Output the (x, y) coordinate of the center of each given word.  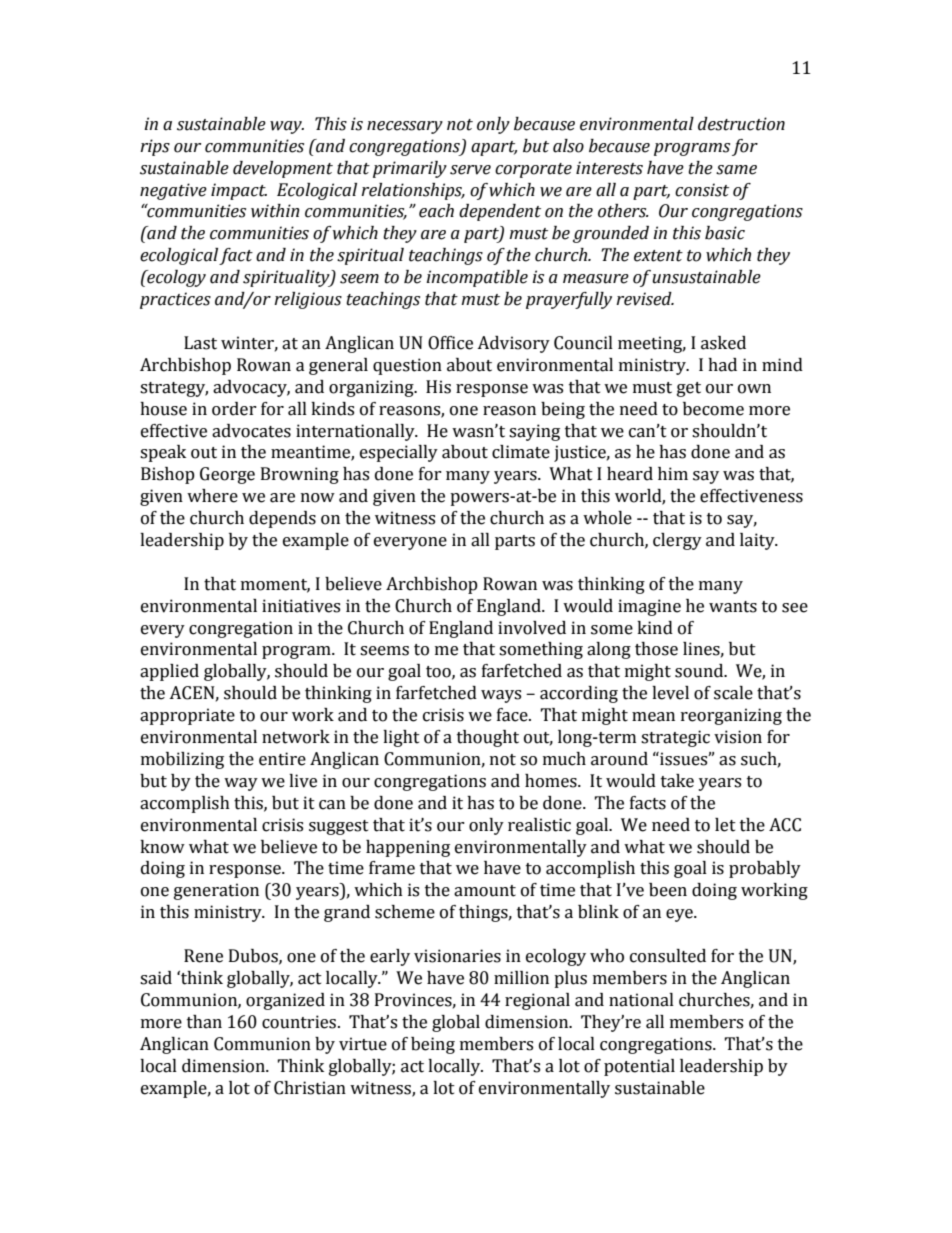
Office (450, 343)
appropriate (187, 716)
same (736, 170)
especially (399, 453)
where (212, 496)
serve (470, 170)
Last (200, 343)
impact (239, 191)
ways (501, 696)
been (668, 890)
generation (216, 891)
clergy (677, 541)
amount (485, 891)
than (204, 1022)
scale (733, 693)
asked (723, 343)
